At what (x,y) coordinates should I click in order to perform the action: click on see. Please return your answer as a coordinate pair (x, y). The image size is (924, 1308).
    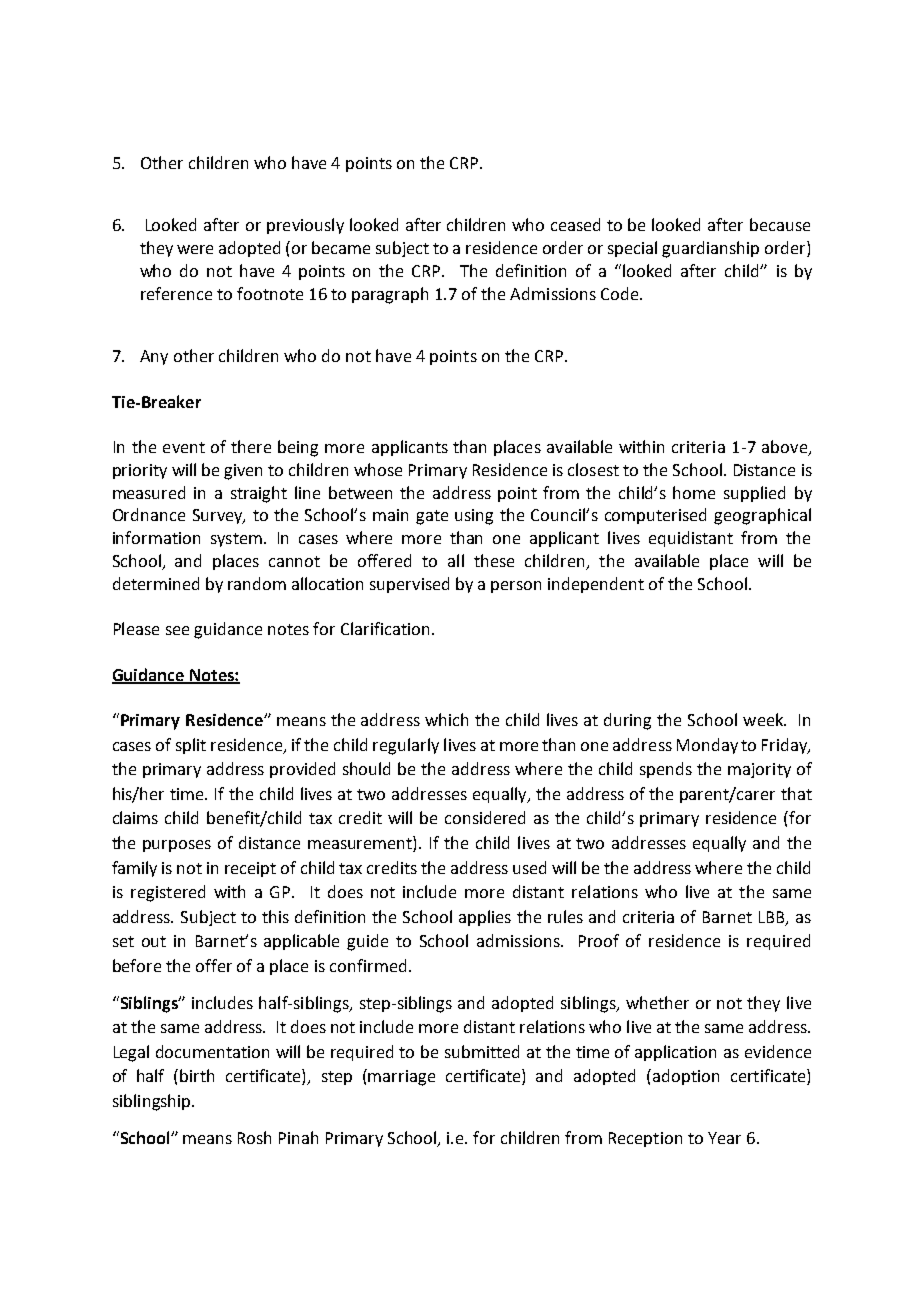
    Looking at the image, I should click on (177, 630).
